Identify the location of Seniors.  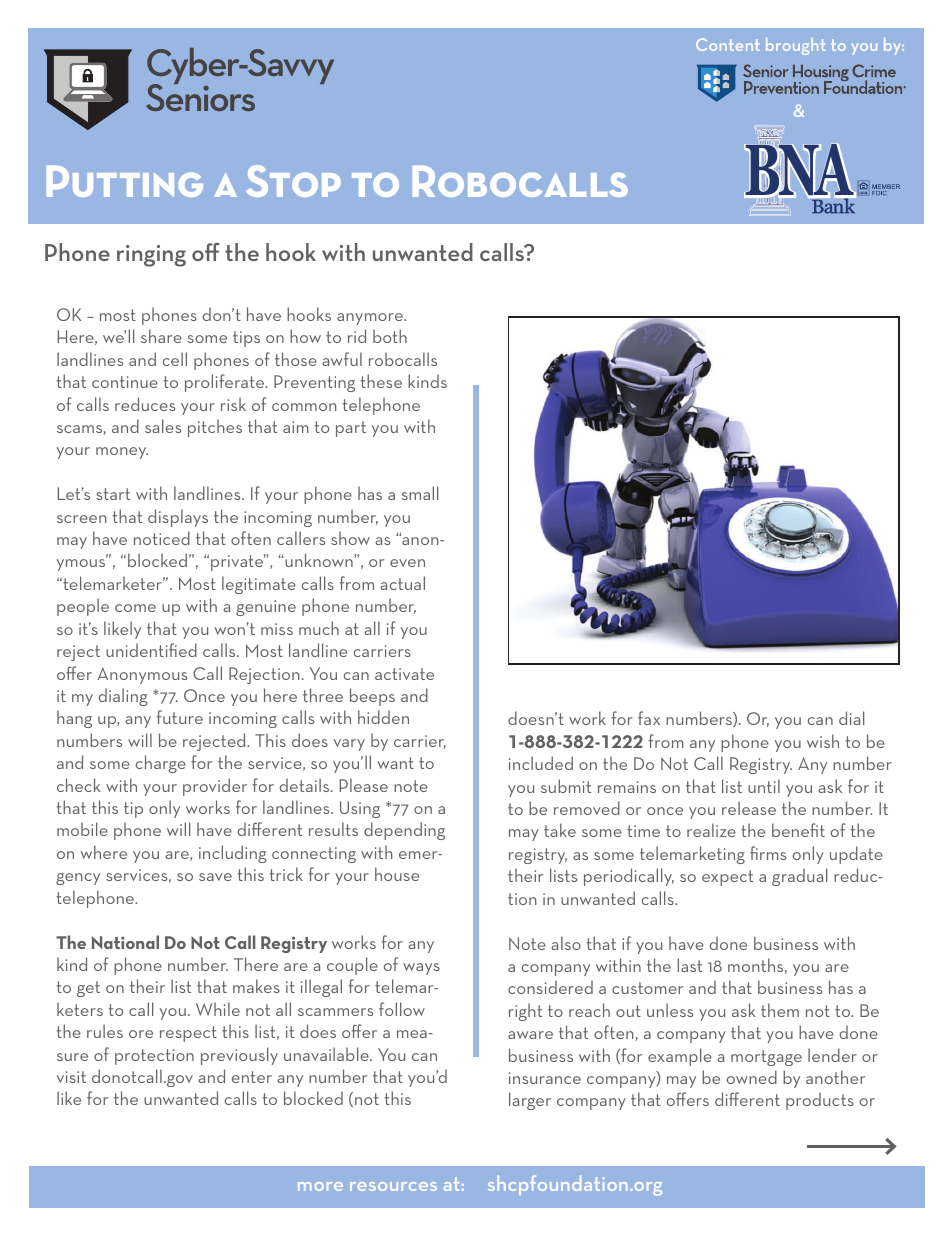
(200, 96).
